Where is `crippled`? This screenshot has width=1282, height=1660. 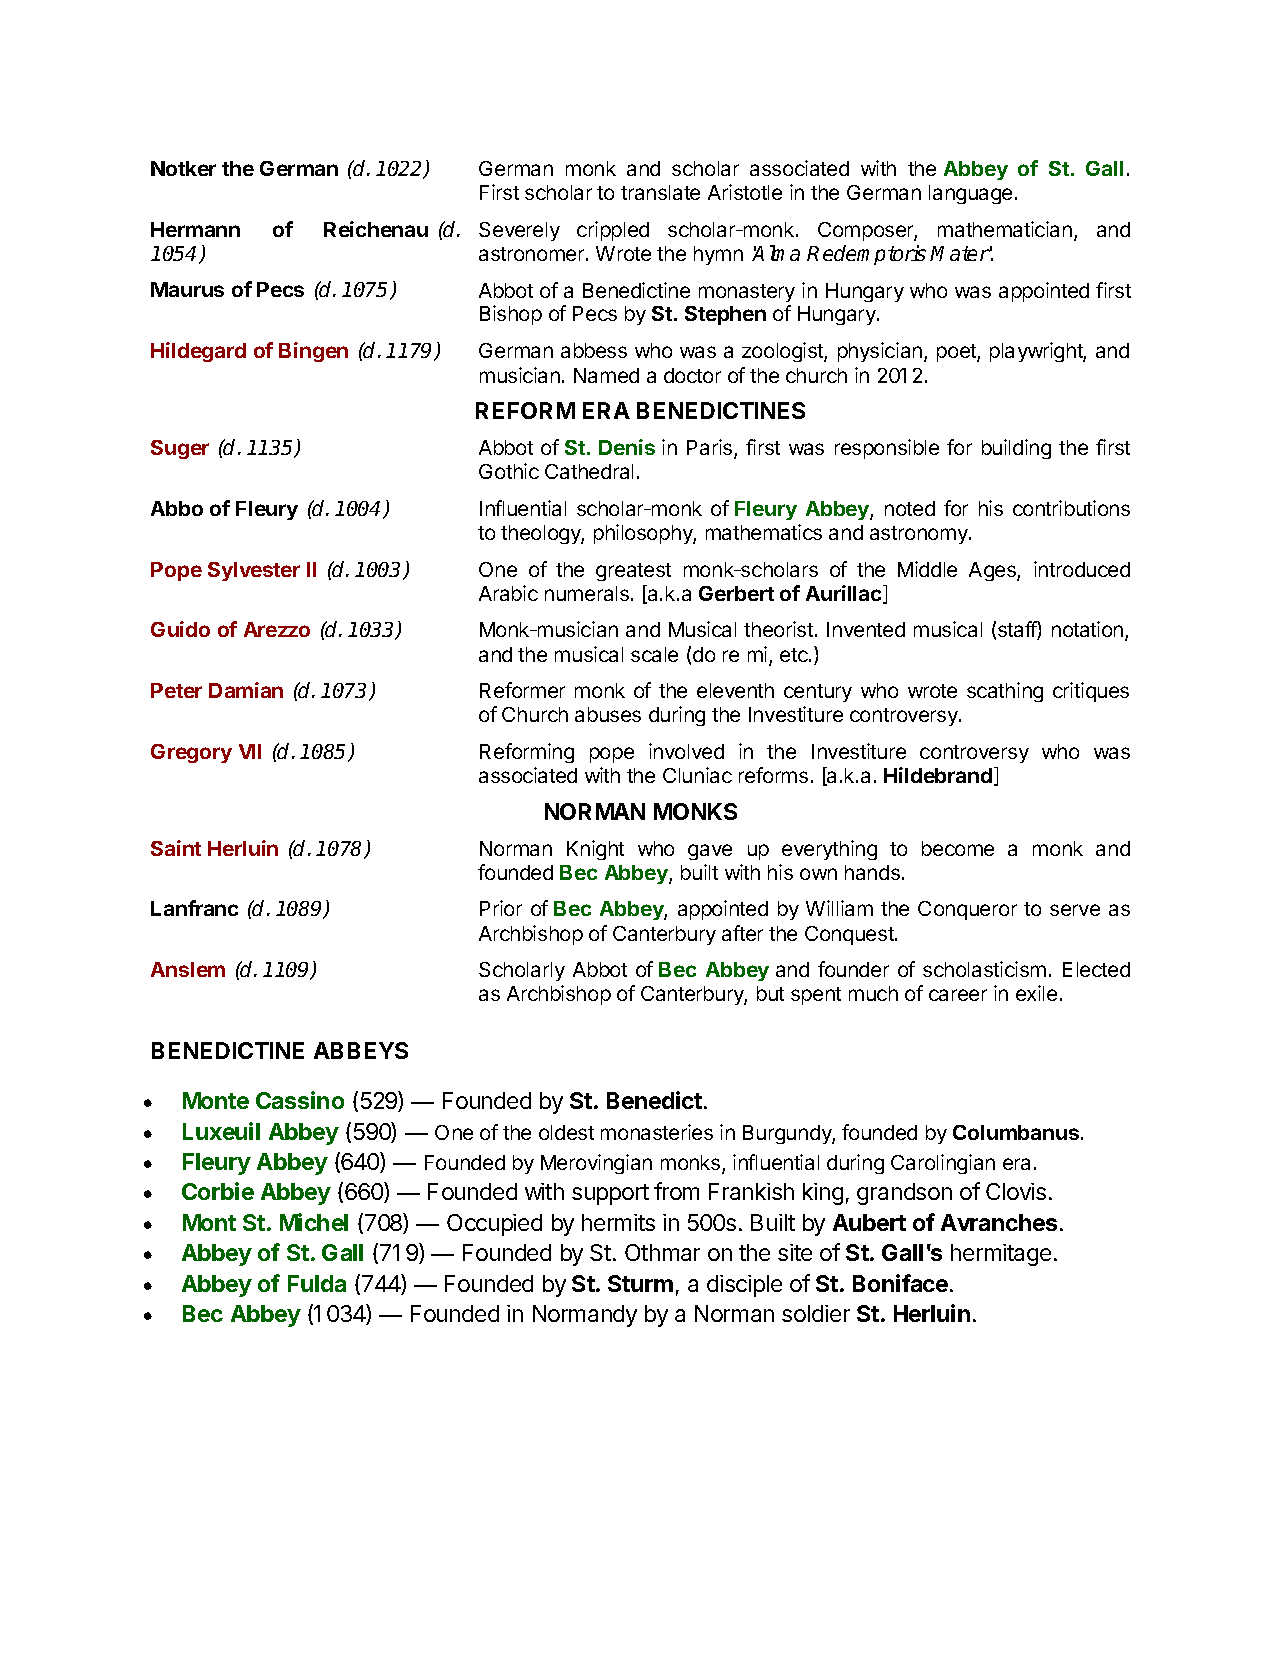
crippled is located at coordinates (613, 231).
